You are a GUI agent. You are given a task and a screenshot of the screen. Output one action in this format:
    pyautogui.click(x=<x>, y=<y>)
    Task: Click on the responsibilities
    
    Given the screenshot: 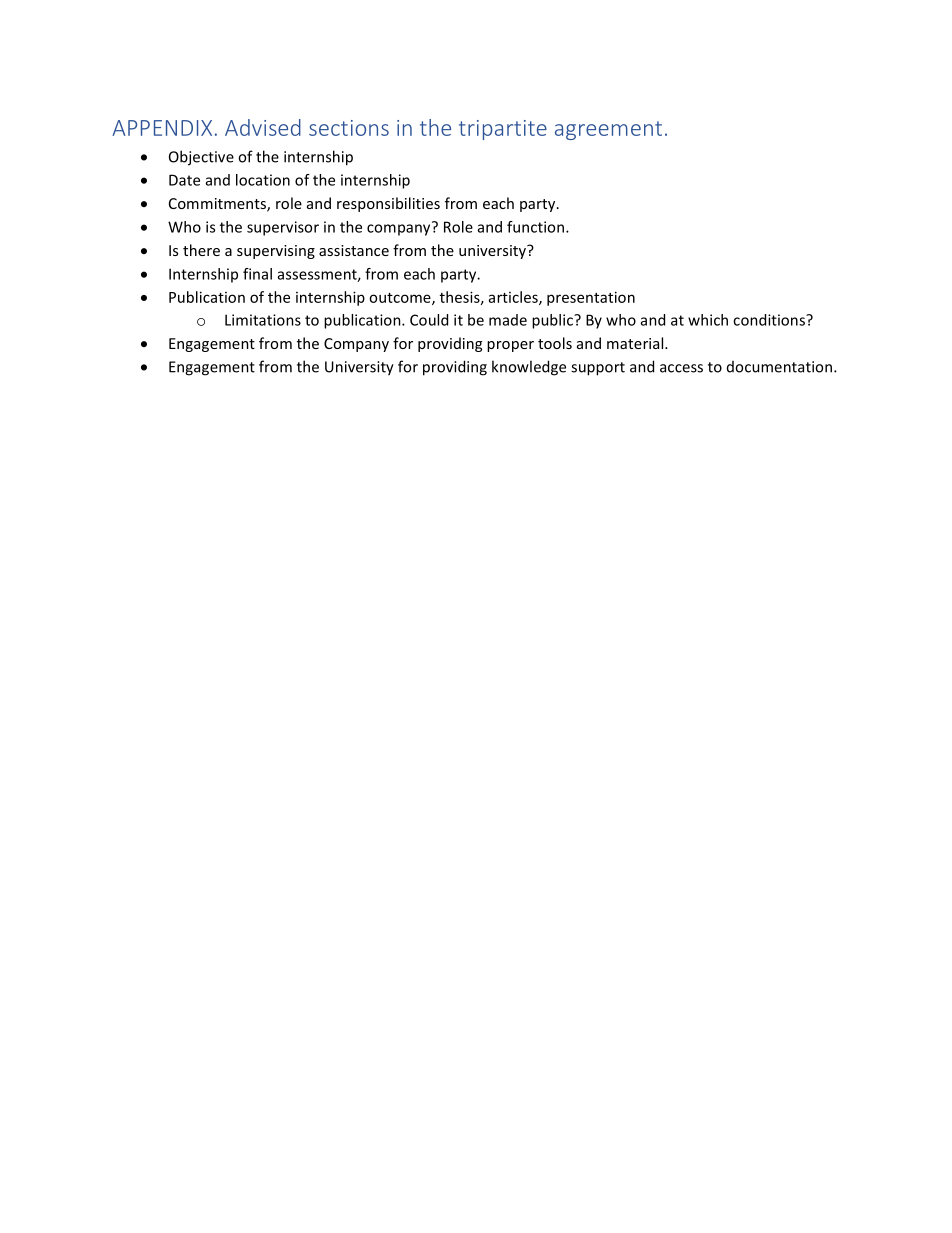 What is the action you would take?
    pyautogui.click(x=388, y=204)
